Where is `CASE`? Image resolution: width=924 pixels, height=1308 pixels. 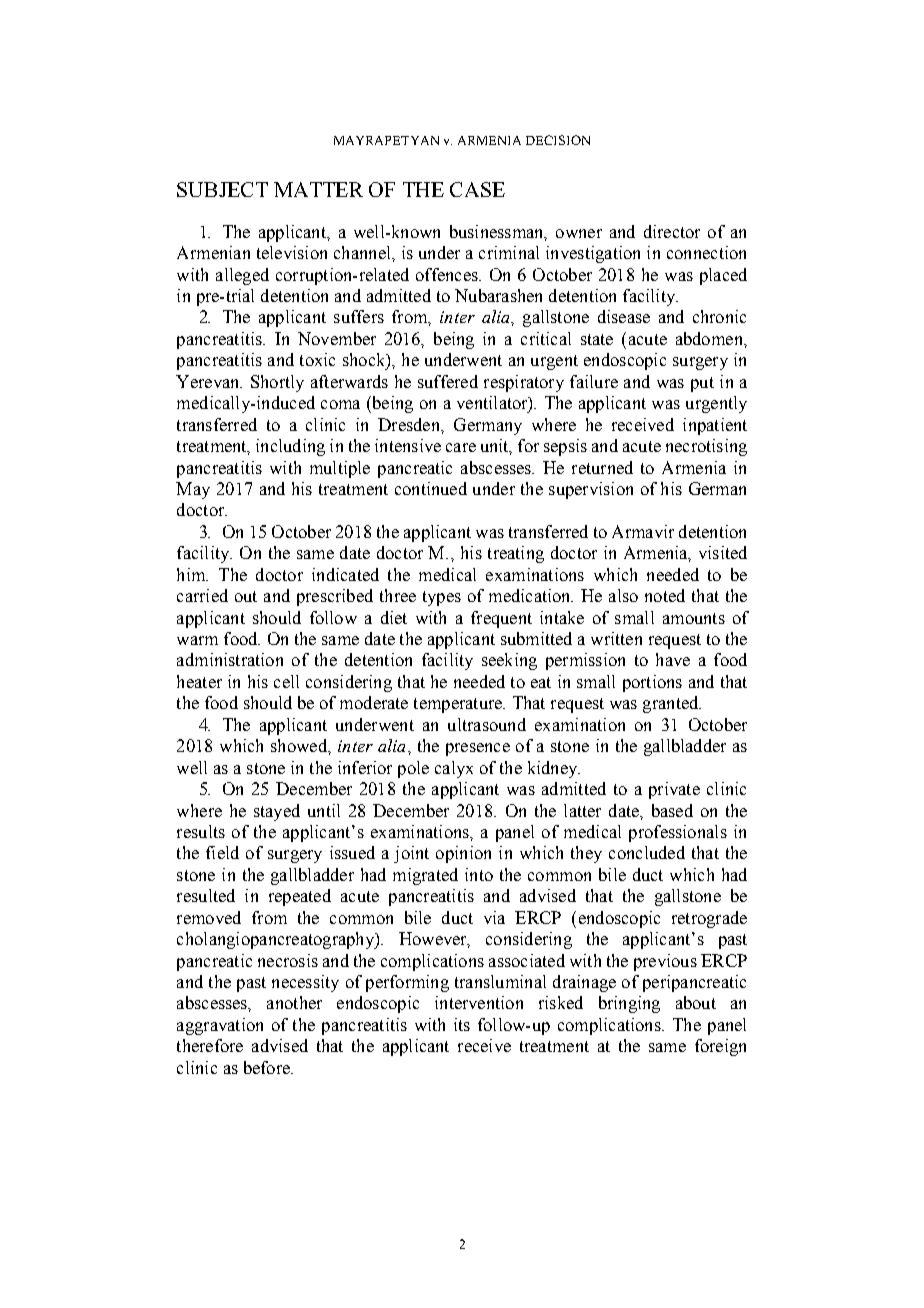
CASE is located at coordinates (477, 189).
